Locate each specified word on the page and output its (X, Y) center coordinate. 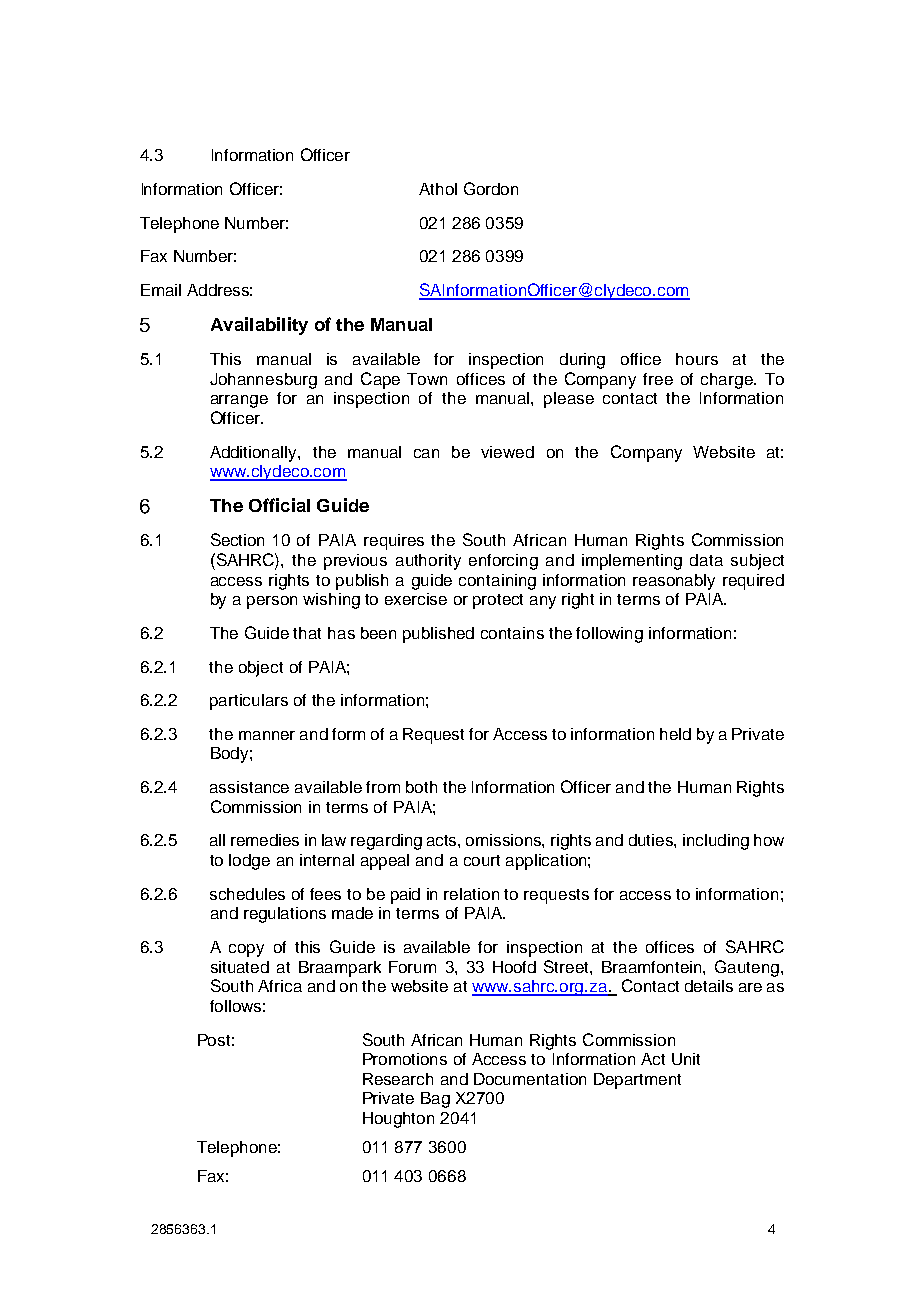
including (716, 842)
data (706, 560)
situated (240, 967)
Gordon (491, 188)
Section (237, 539)
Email (161, 290)
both (421, 787)
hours (697, 359)
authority (428, 562)
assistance (249, 787)
